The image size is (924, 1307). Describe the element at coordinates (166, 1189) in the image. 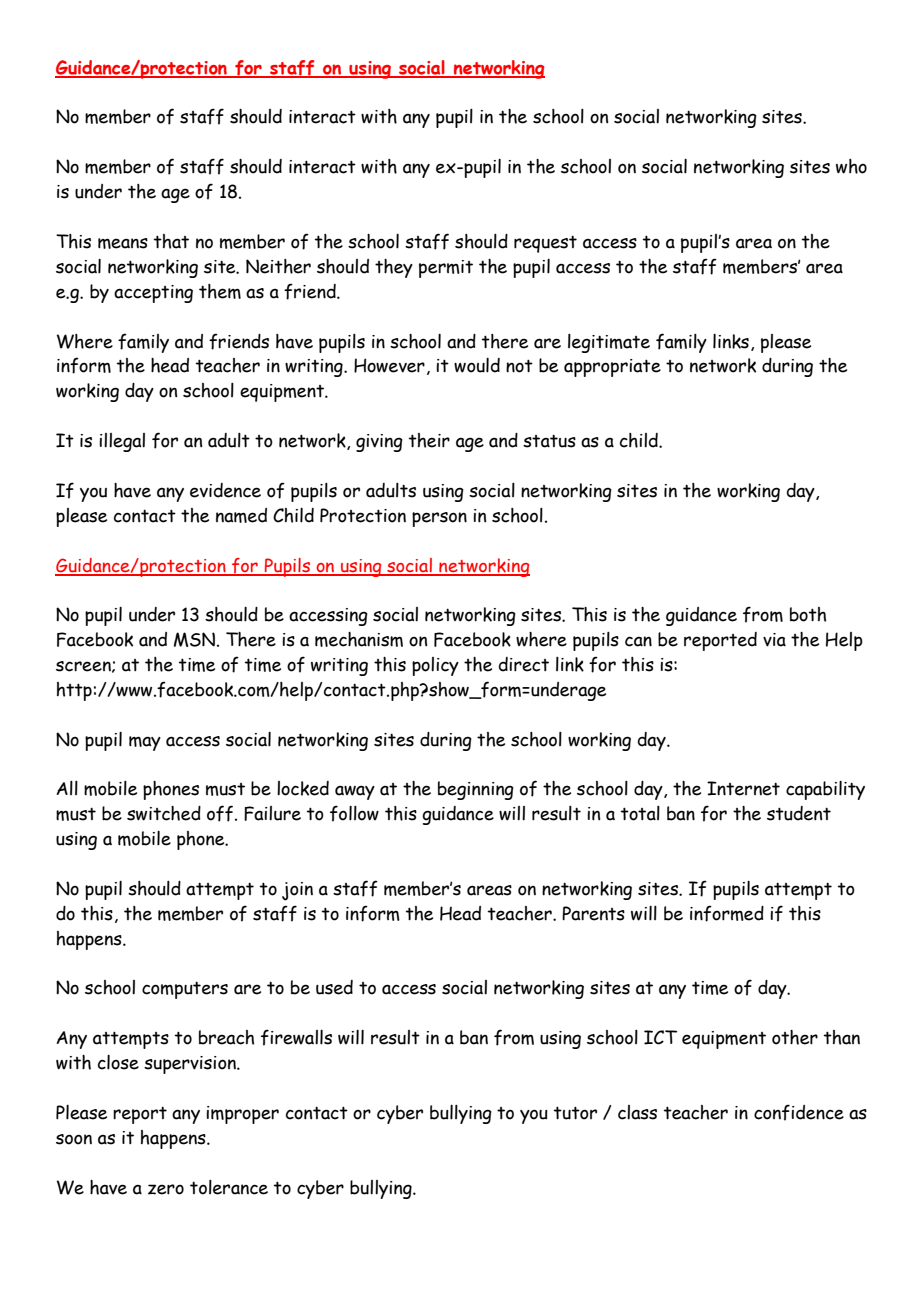

I see `zero` at that location.
